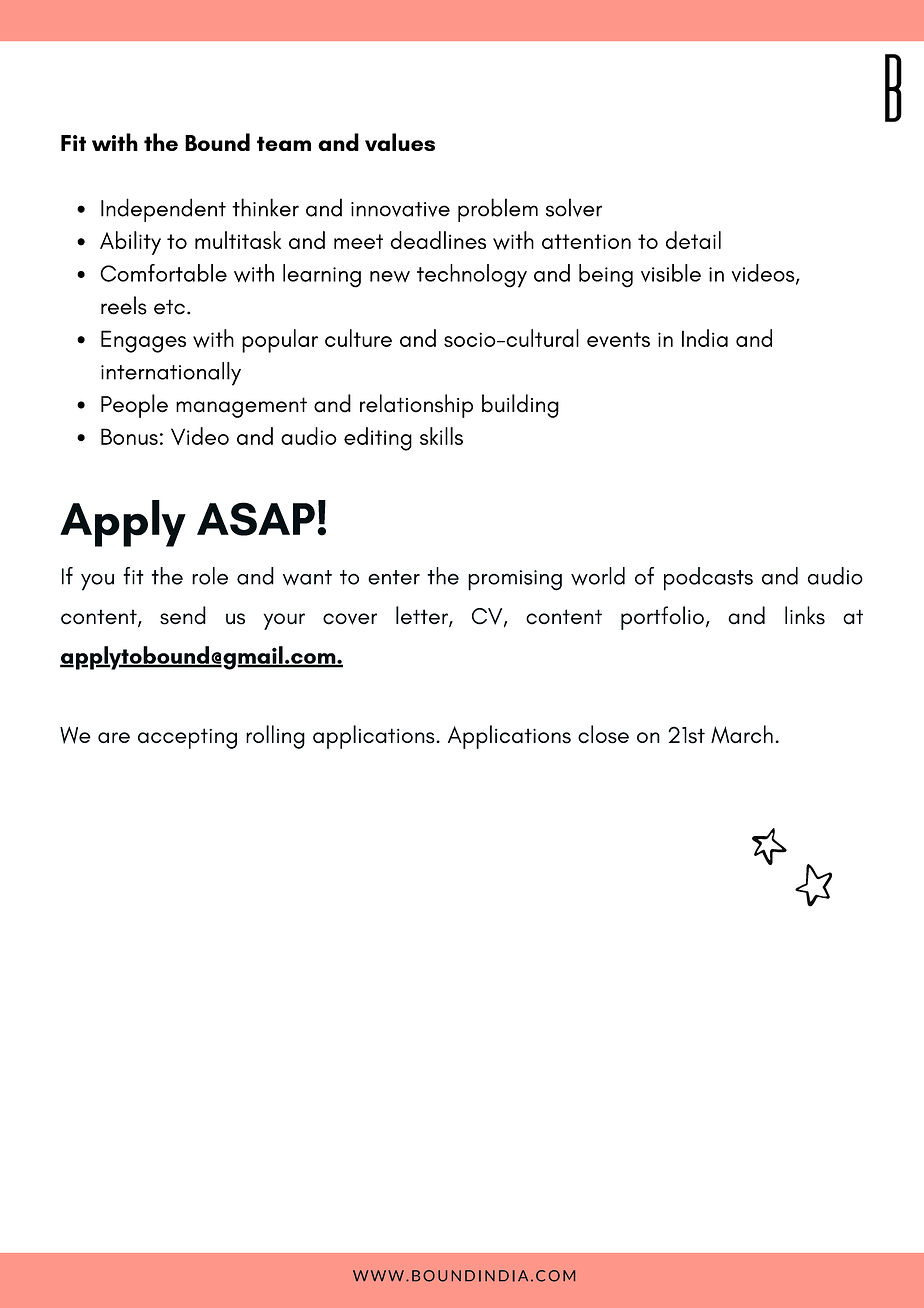 The height and width of the page is (1308, 924). Describe the element at coordinates (441, 436) in the page. I see `skills` at that location.
